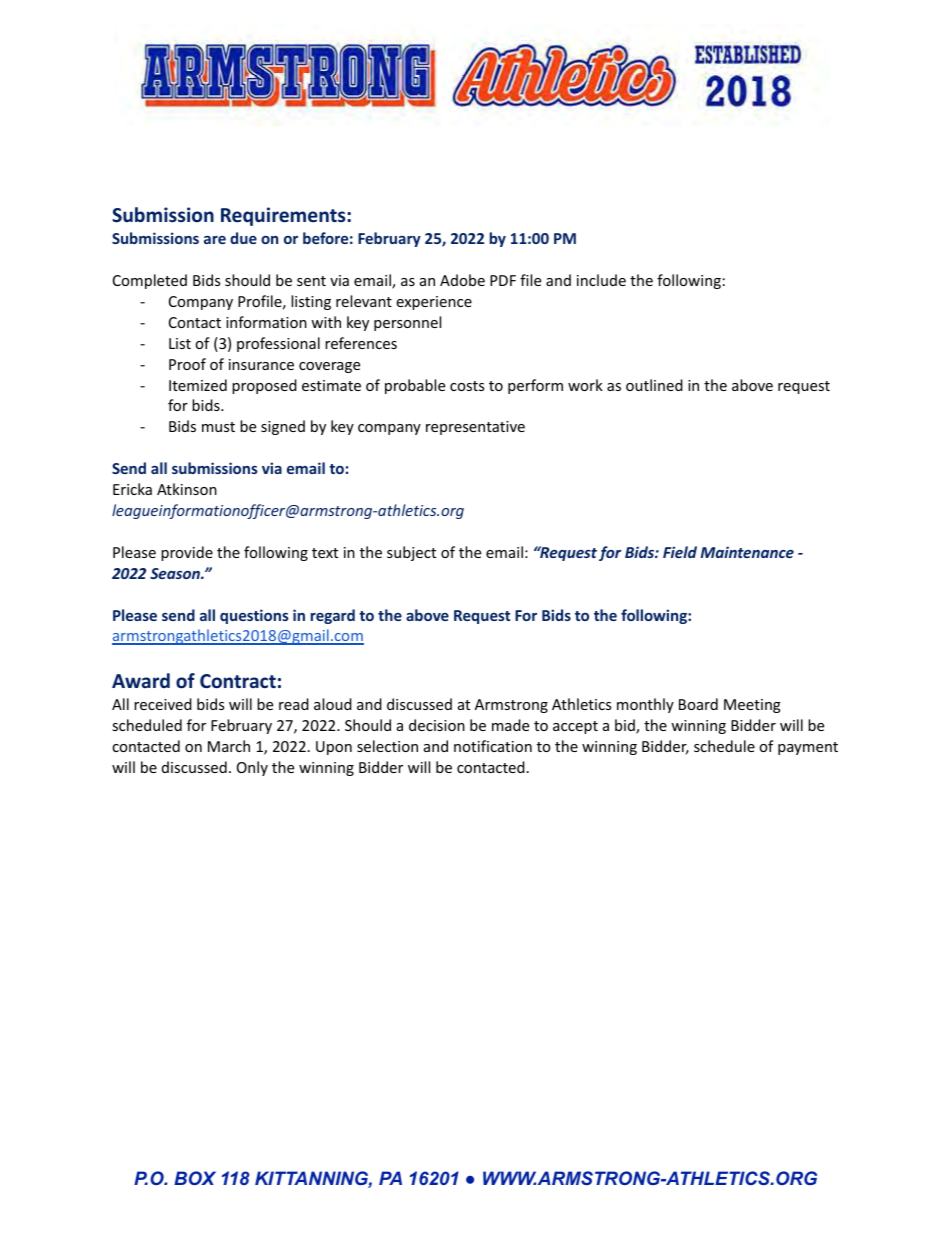 The image size is (952, 1233). Describe the element at coordinates (752, 706) in the page. I see `Meeting` at that location.
